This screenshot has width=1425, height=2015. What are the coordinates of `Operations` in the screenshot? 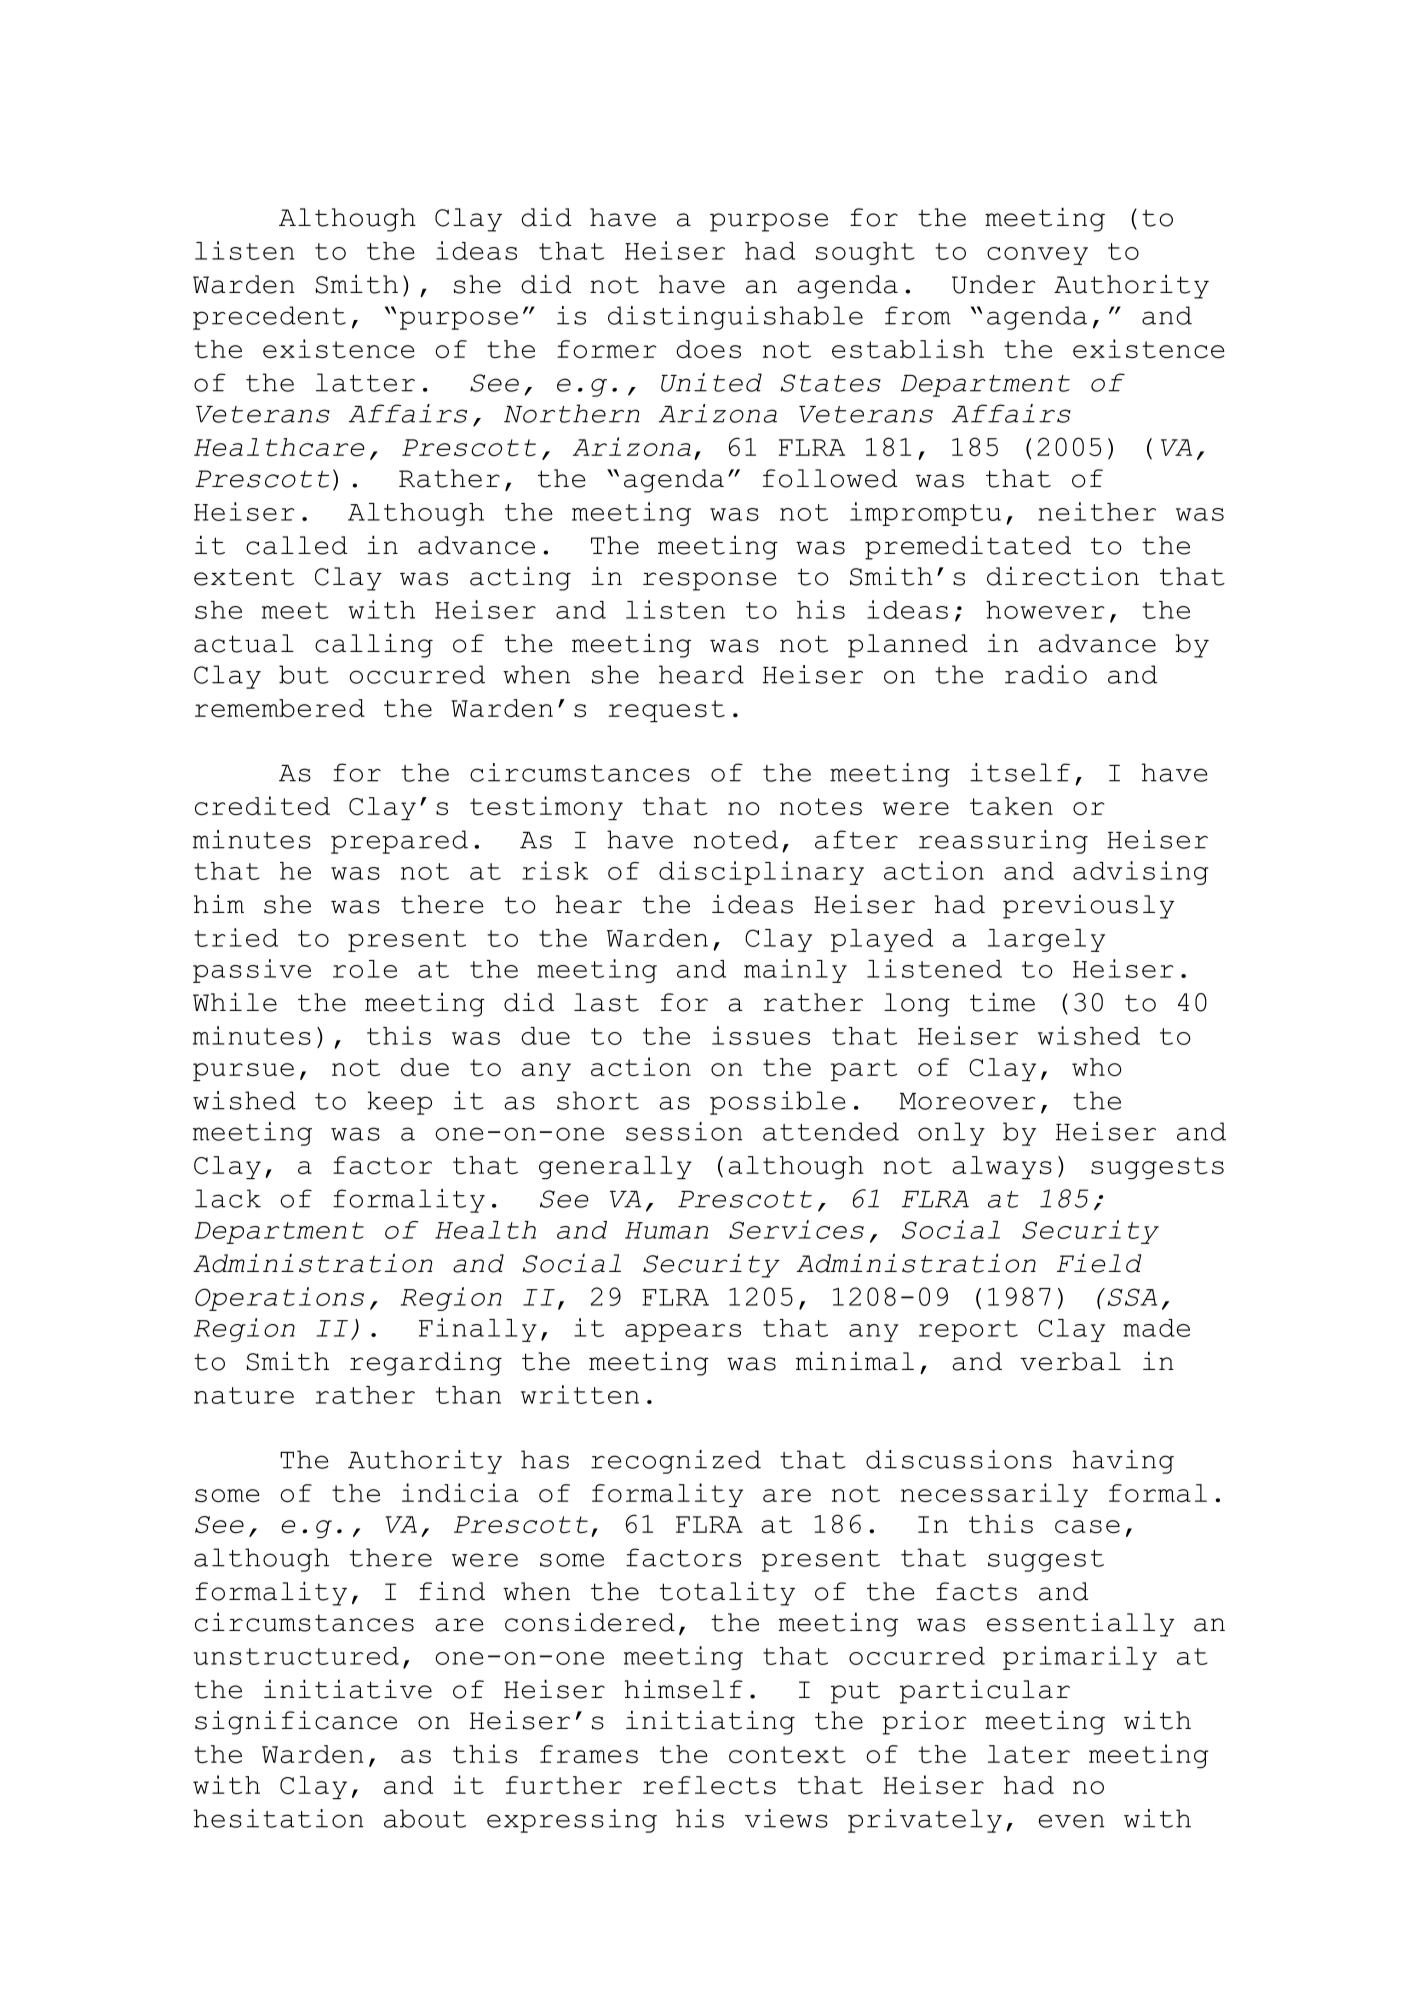 It's located at (279, 1299).
